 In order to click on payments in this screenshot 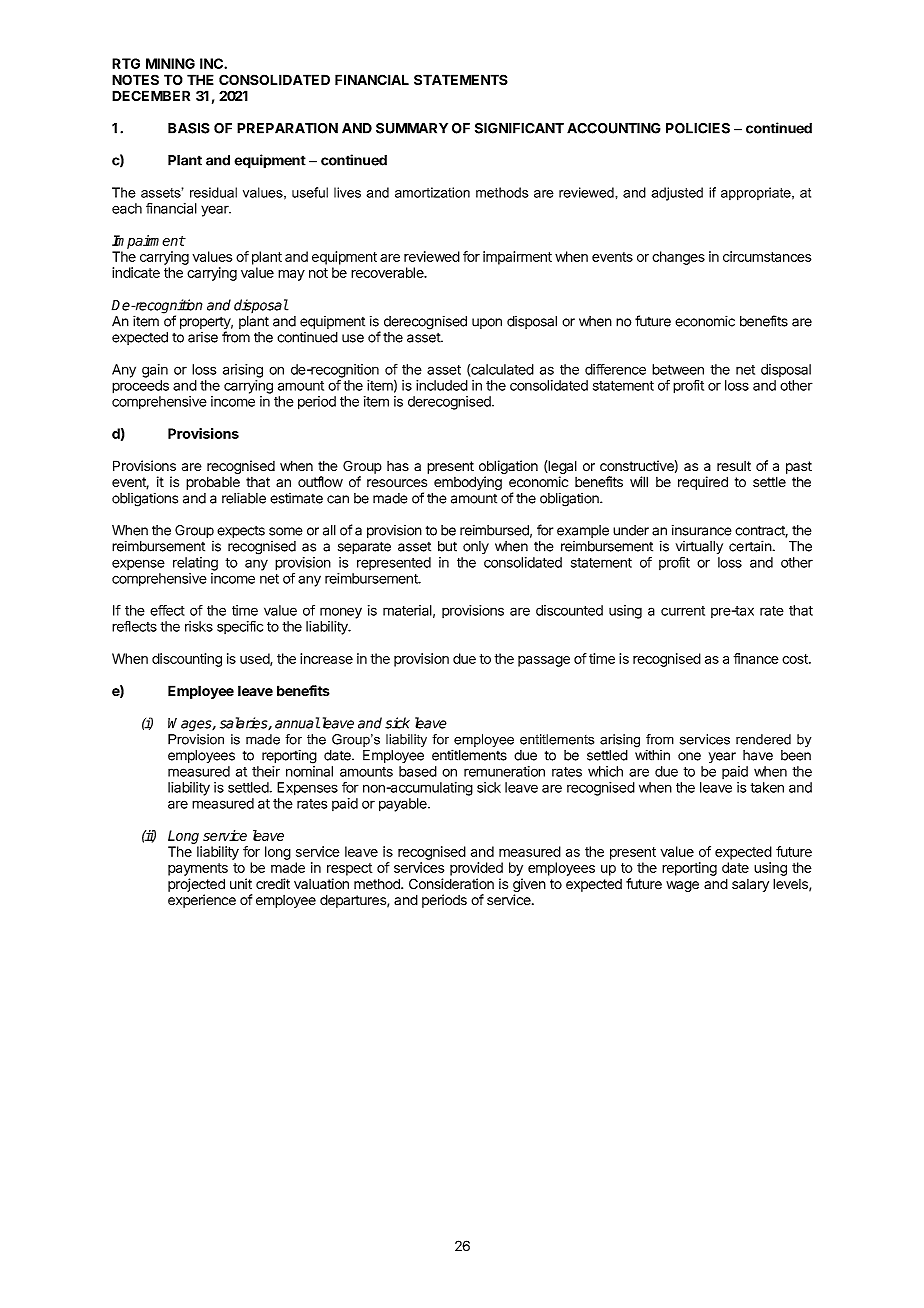, I will do `click(198, 869)`.
